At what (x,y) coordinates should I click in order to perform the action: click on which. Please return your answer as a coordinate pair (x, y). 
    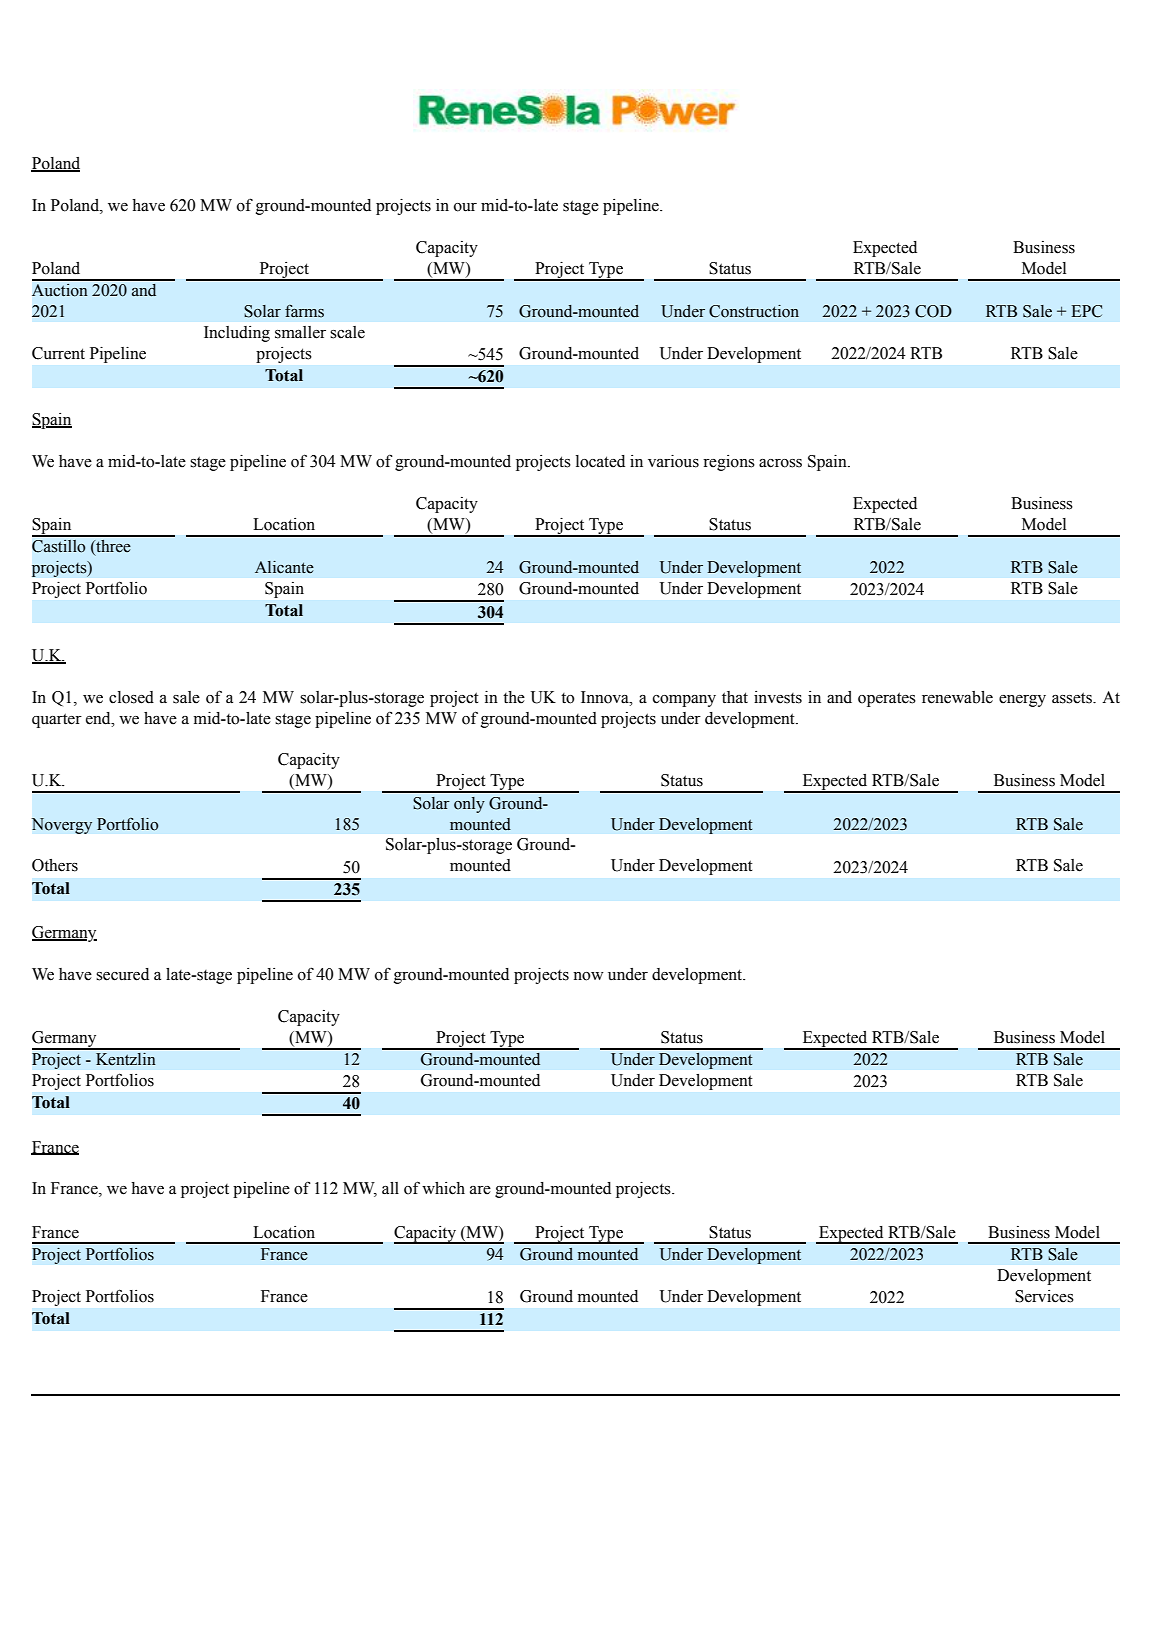
    Looking at the image, I should click on (443, 1188).
